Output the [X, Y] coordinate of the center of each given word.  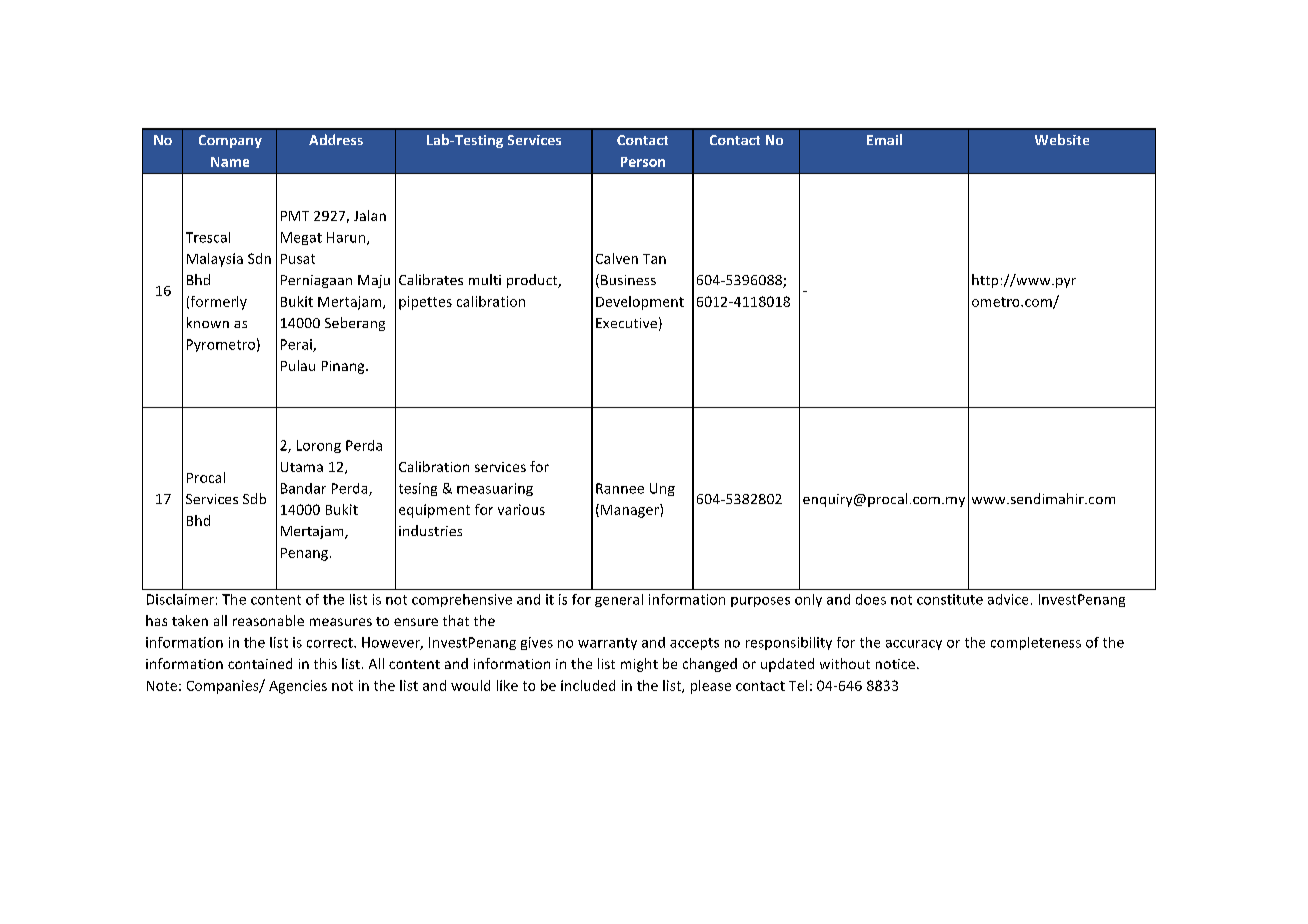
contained [260, 663]
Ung [662, 489]
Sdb [254, 498]
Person [643, 162]
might [639, 665]
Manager [631, 511]
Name [230, 162]
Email [884, 139]
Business [628, 280]
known [208, 322]
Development [640, 303]
